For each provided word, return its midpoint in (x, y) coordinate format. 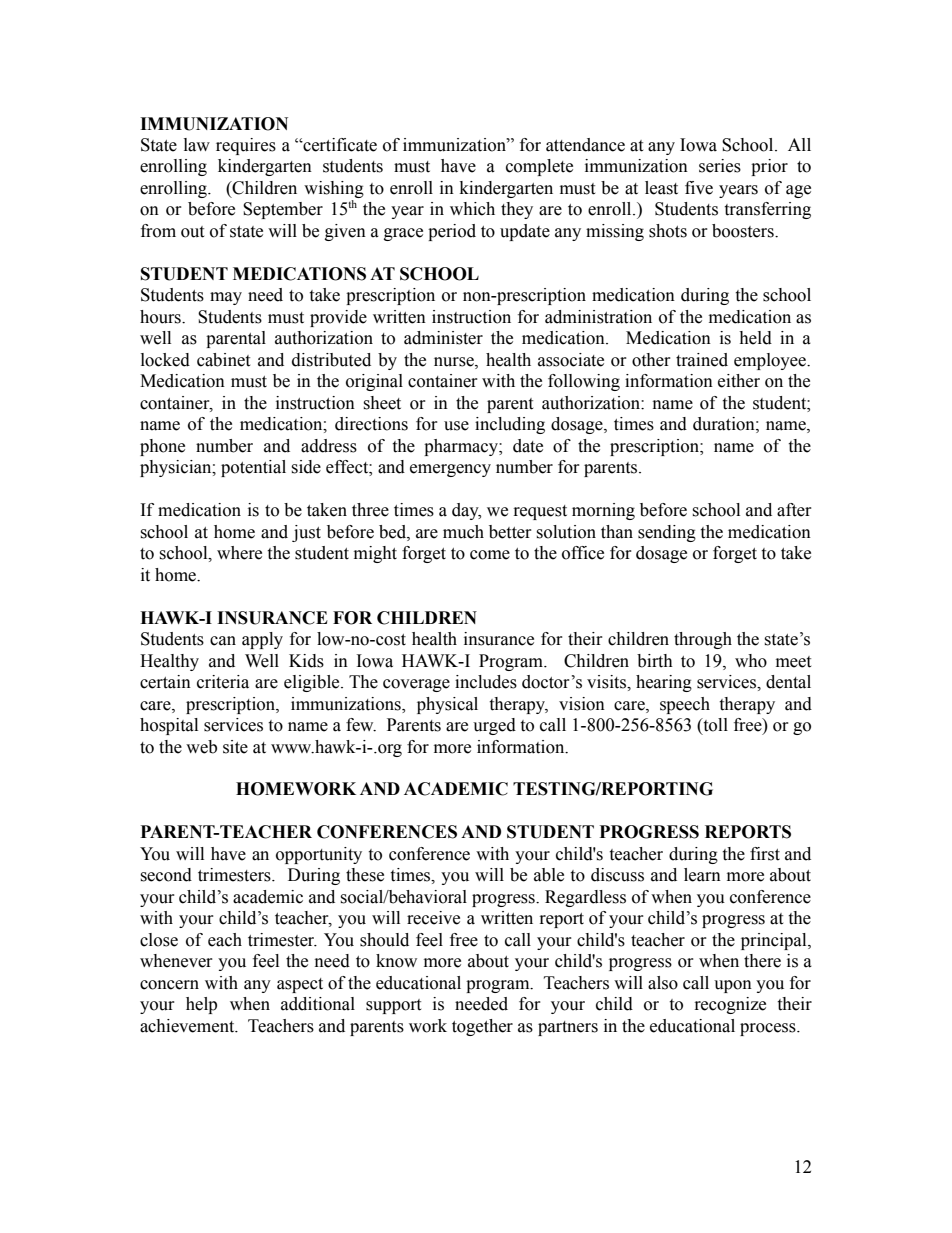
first (765, 854)
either (739, 381)
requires (246, 146)
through (703, 640)
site (235, 747)
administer (443, 338)
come (490, 555)
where (239, 553)
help (201, 1005)
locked (165, 360)
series (720, 166)
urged (494, 726)
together (482, 1027)
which (472, 209)
